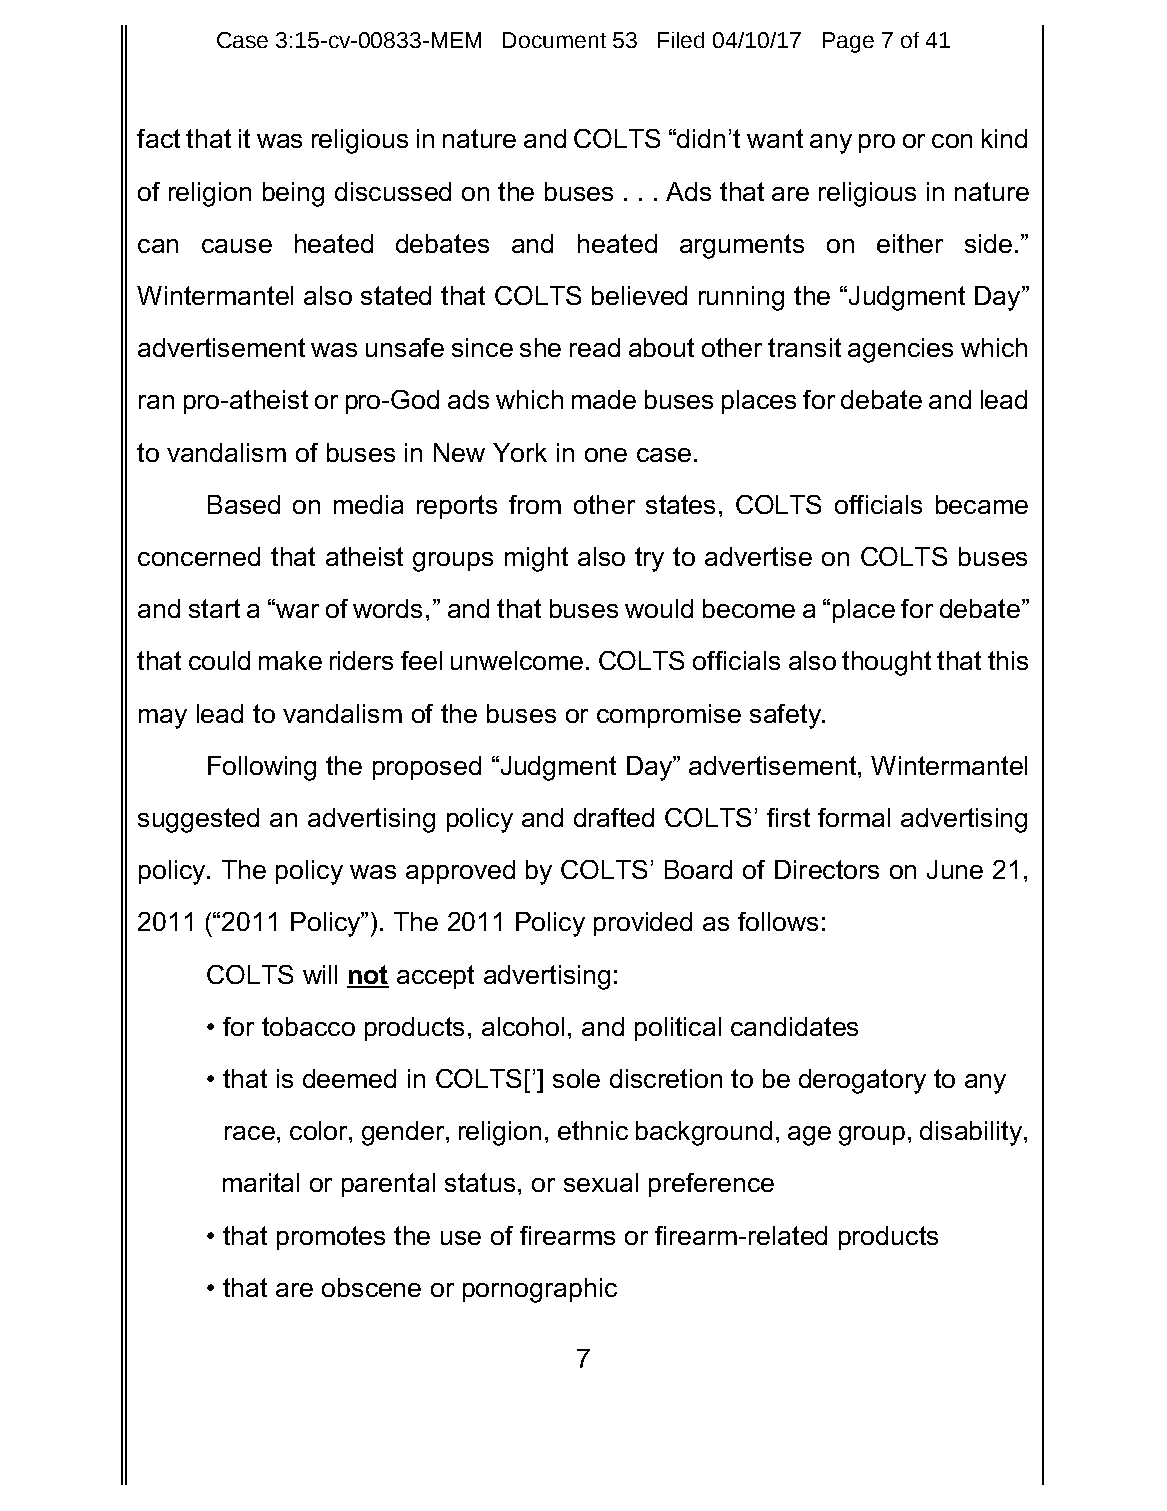 The width and height of the document is (1167, 1511). Describe the element at coordinates (331, 1238) in the document. I see `promotes` at that location.
